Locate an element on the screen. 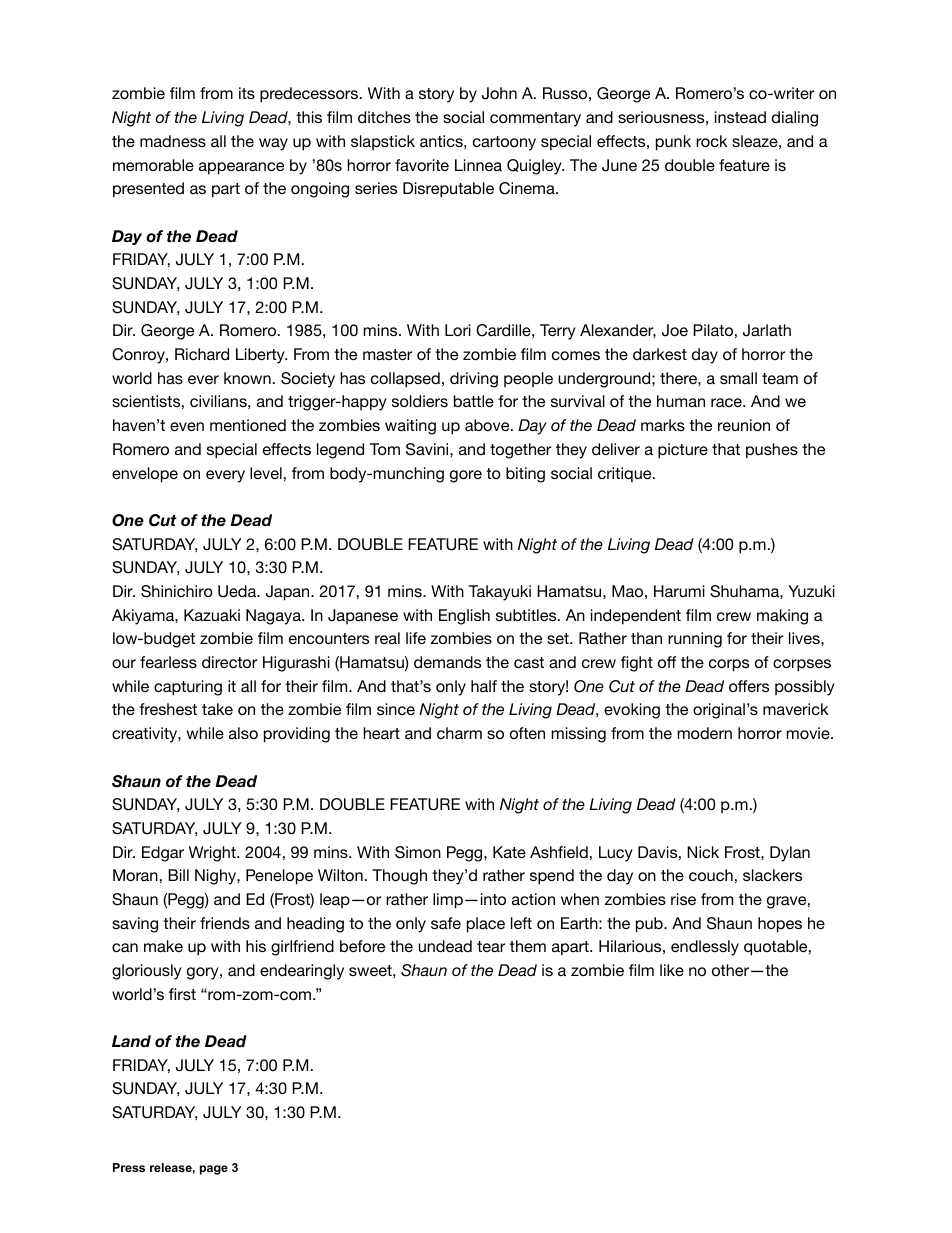 This screenshot has height=1233, width=952. instead is located at coordinates (740, 117).
